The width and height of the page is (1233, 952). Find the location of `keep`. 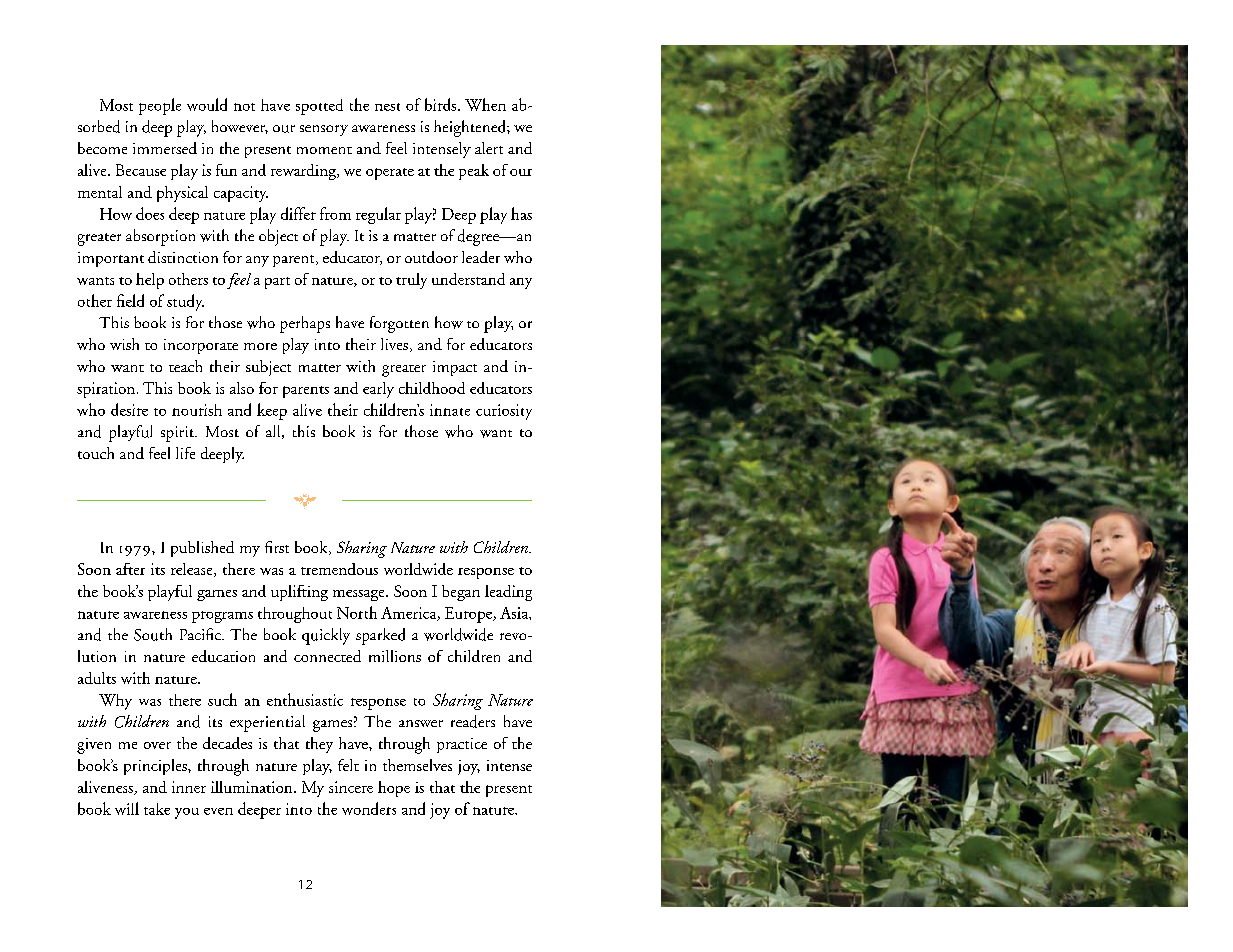

keep is located at coordinates (272, 411).
